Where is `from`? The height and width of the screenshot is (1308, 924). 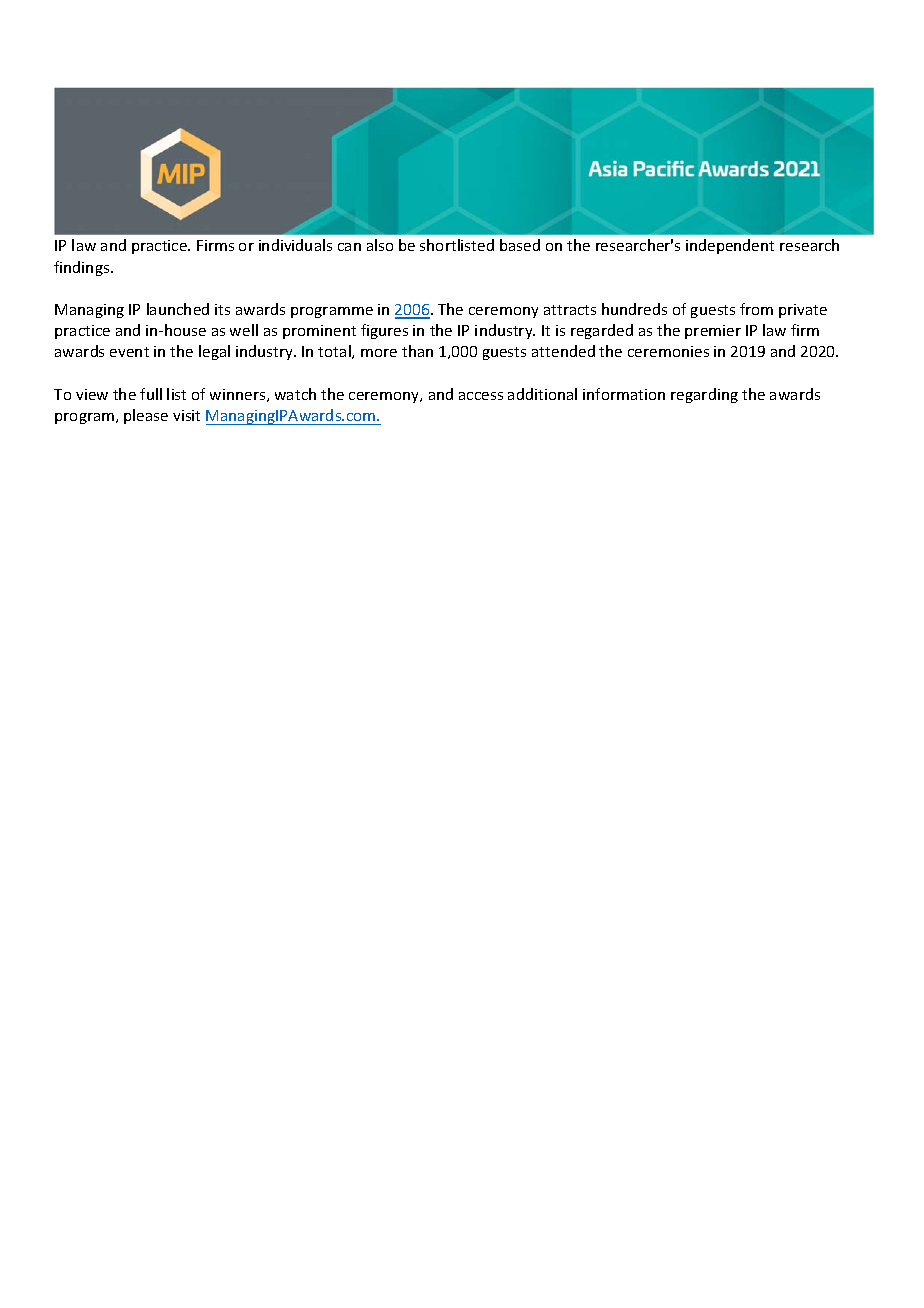
from is located at coordinates (756, 309).
